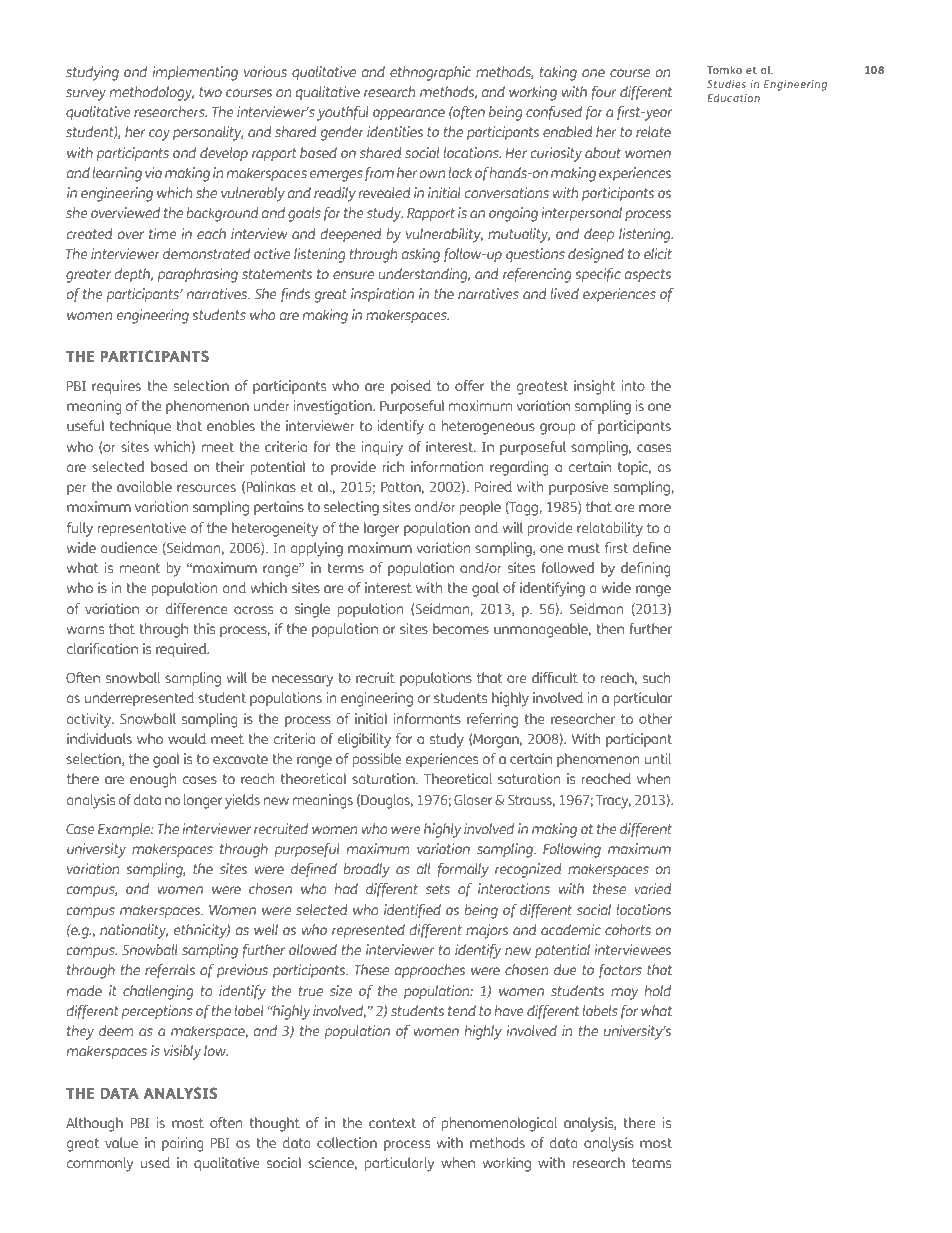 This image has width=952, height=1233. I want to click on representative, so click(142, 529).
